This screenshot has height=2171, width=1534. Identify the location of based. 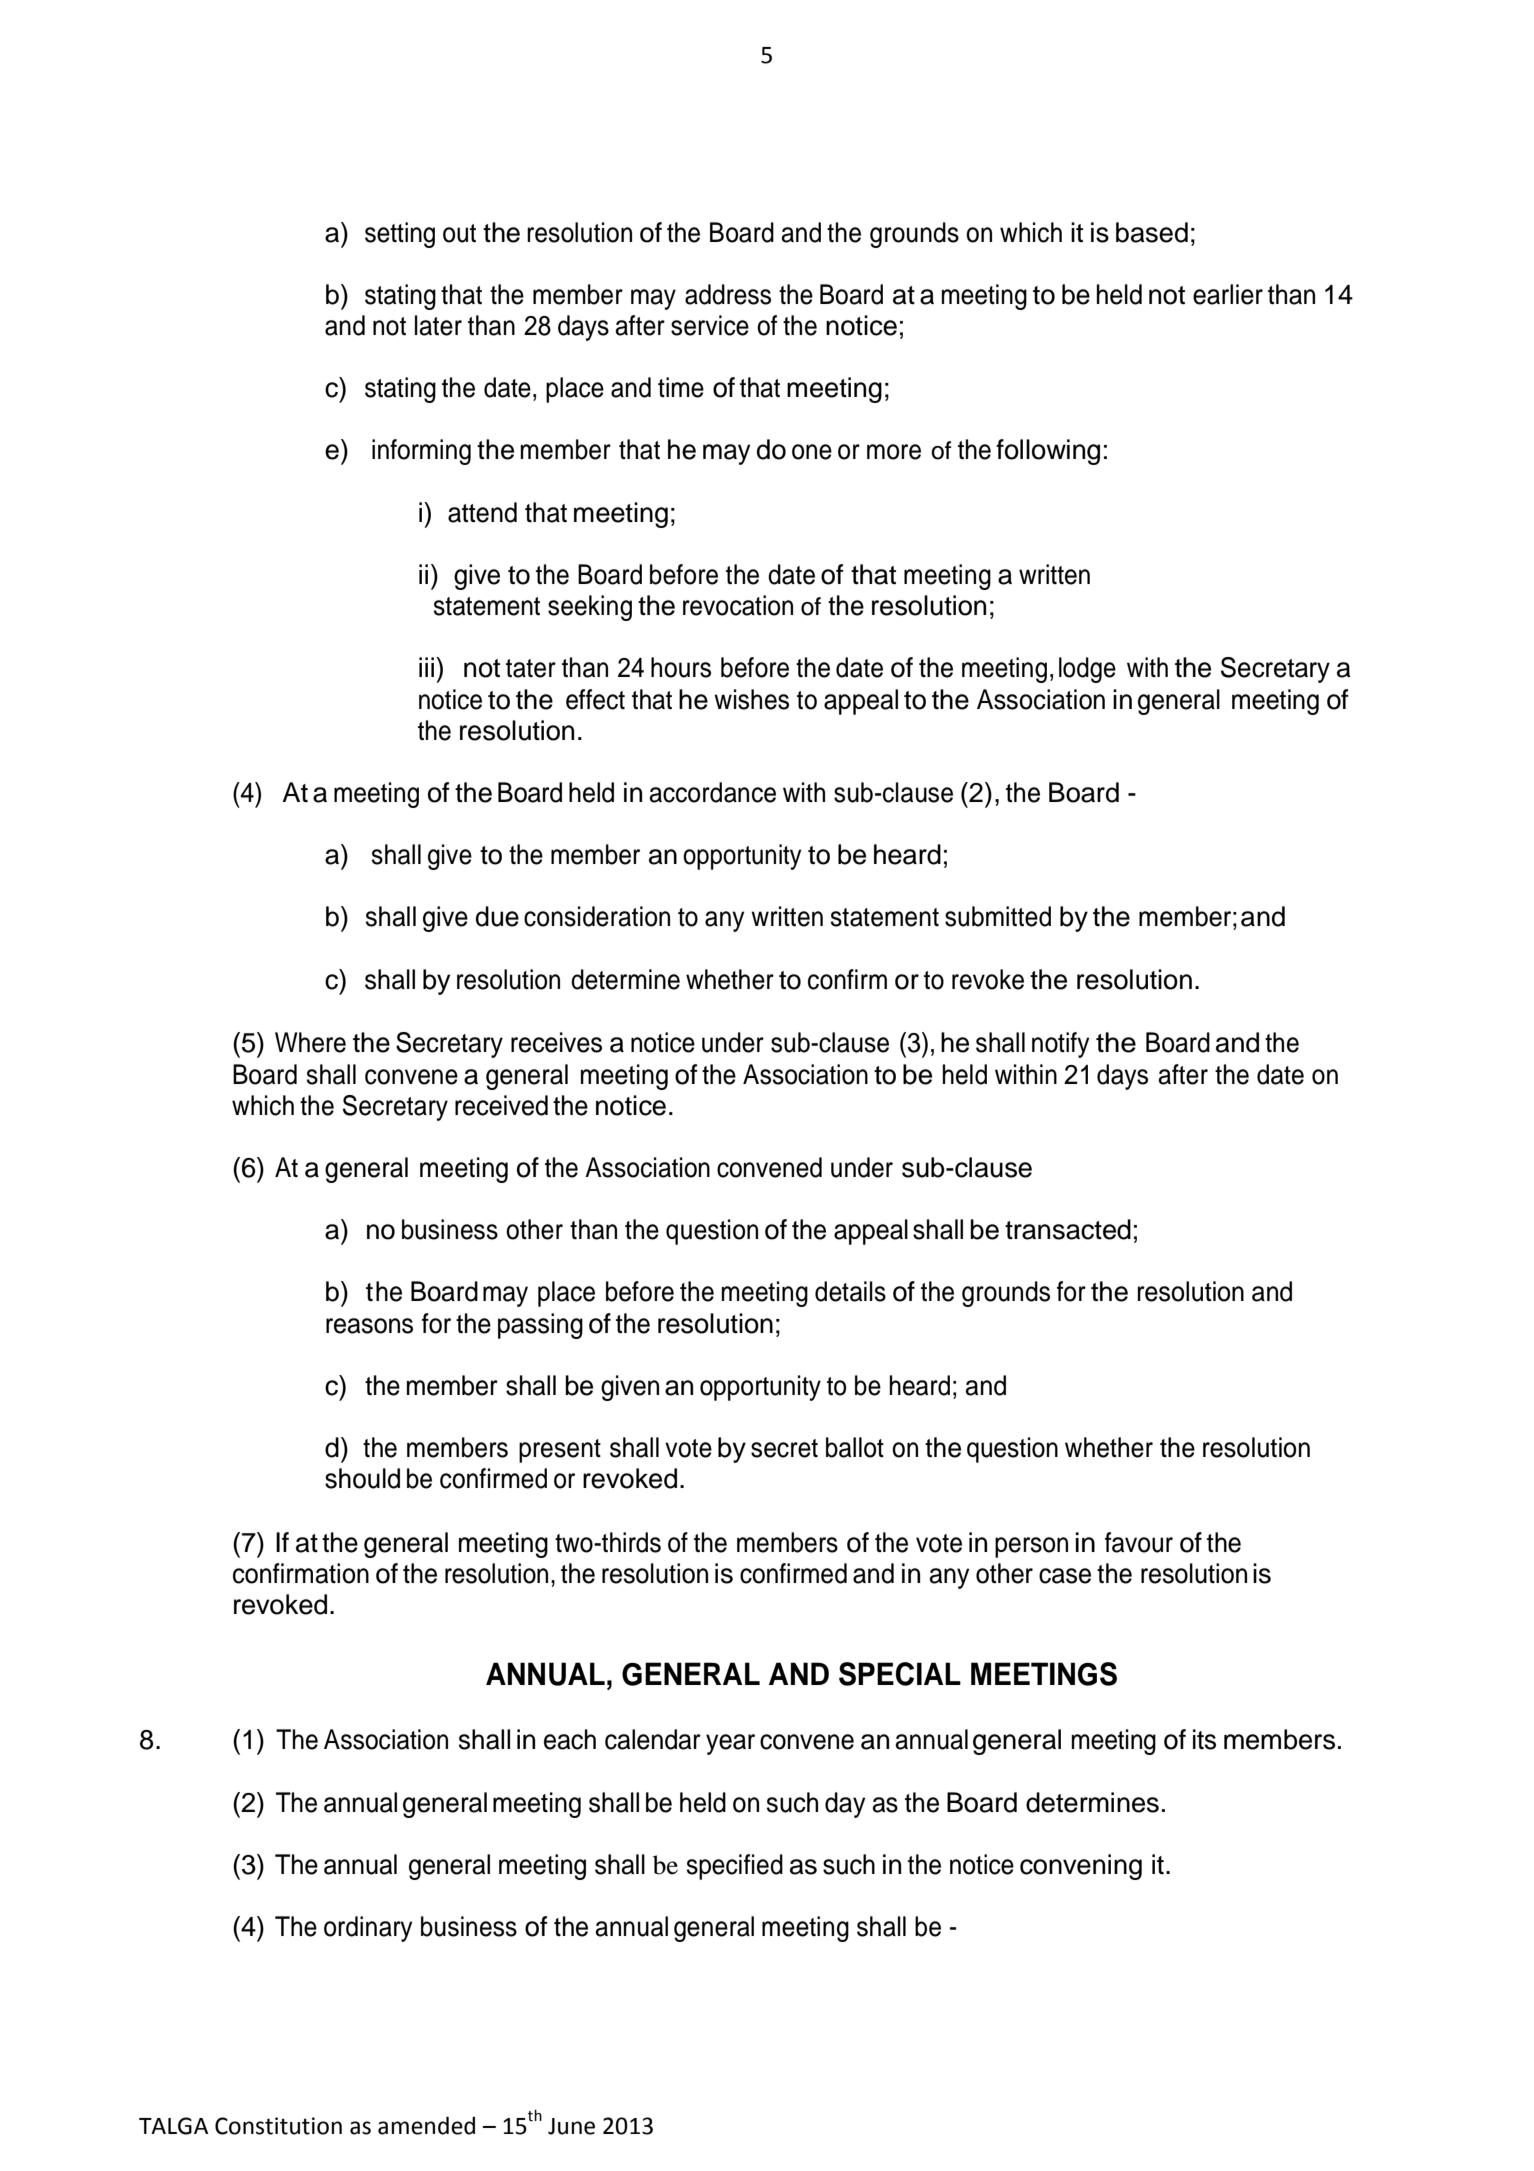
(1152, 232).
